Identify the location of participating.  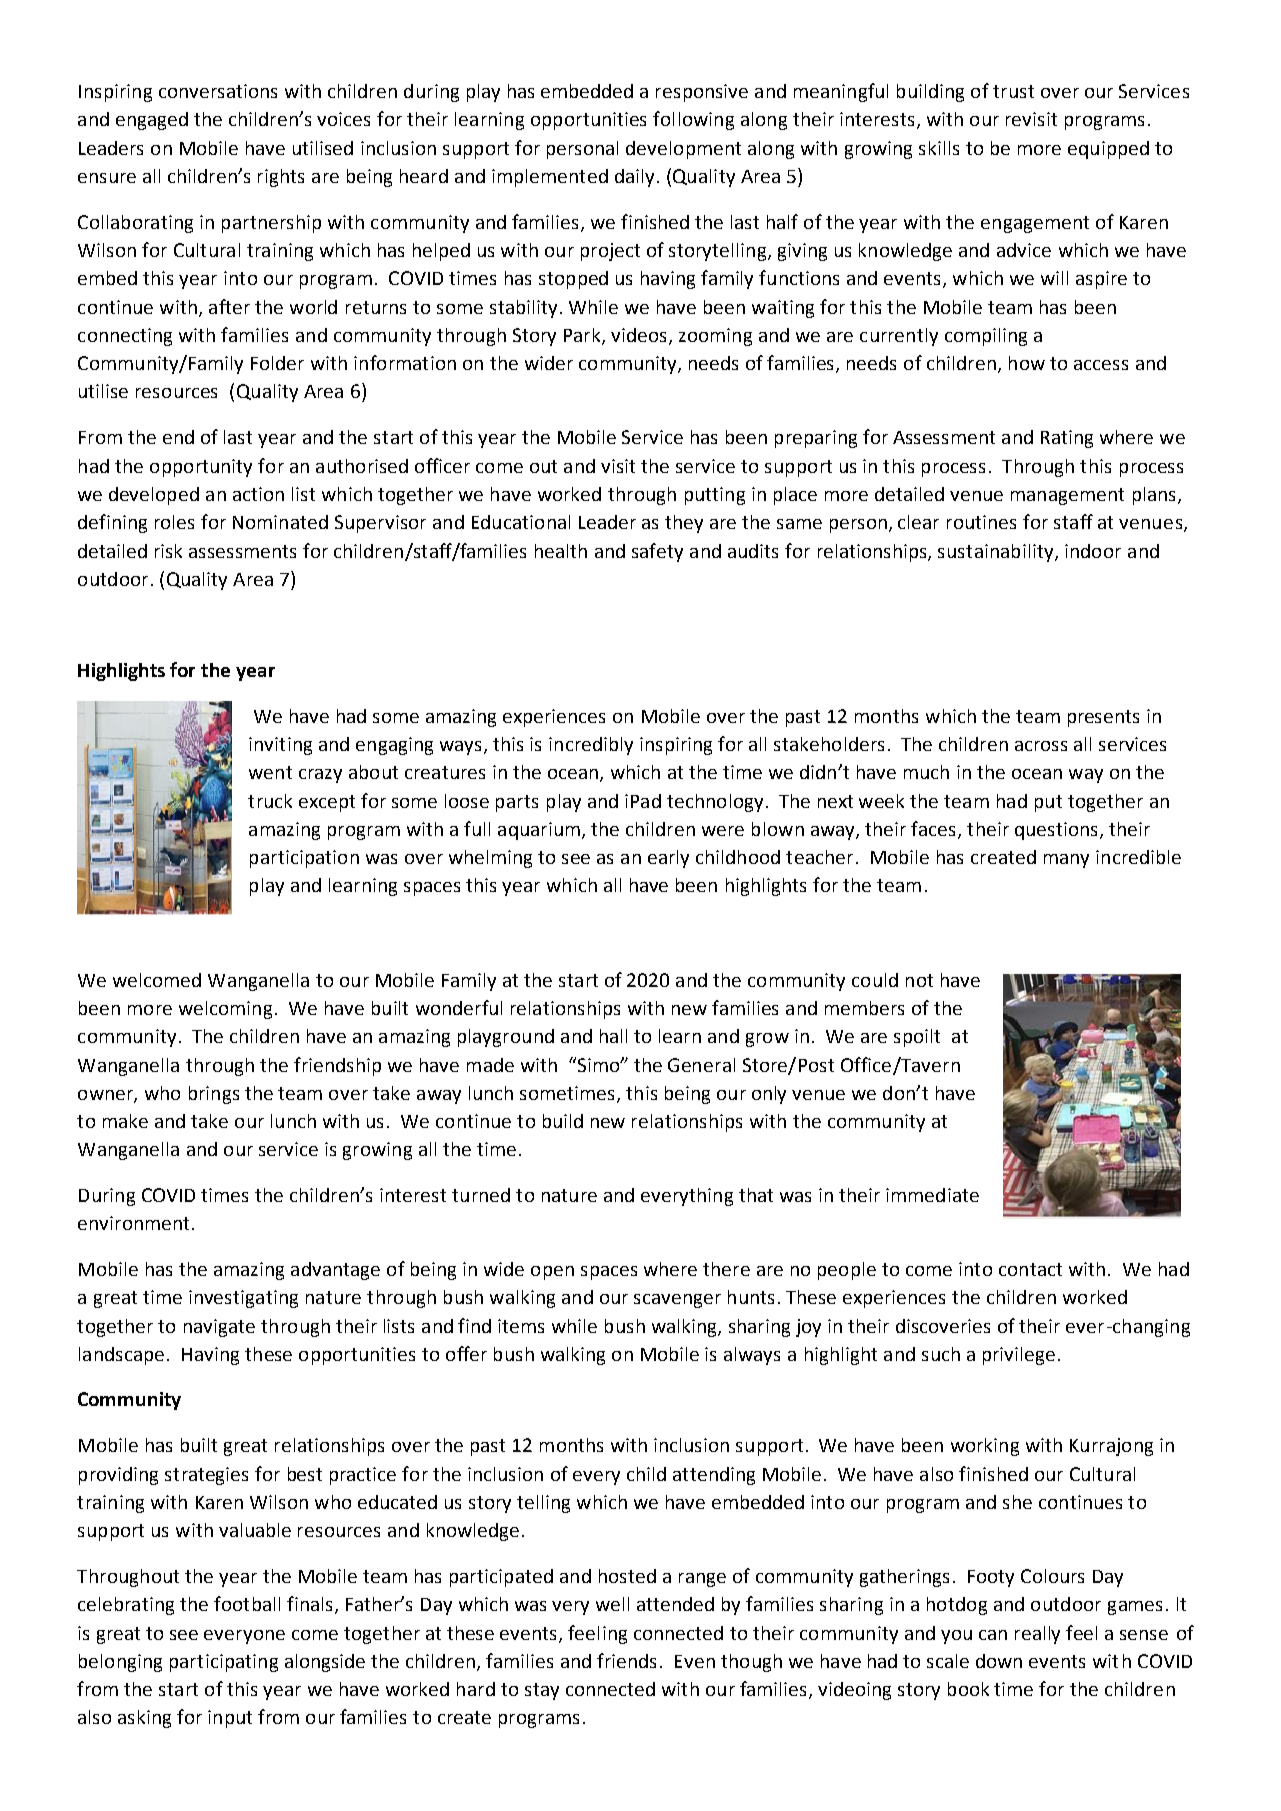
(224, 1663).
